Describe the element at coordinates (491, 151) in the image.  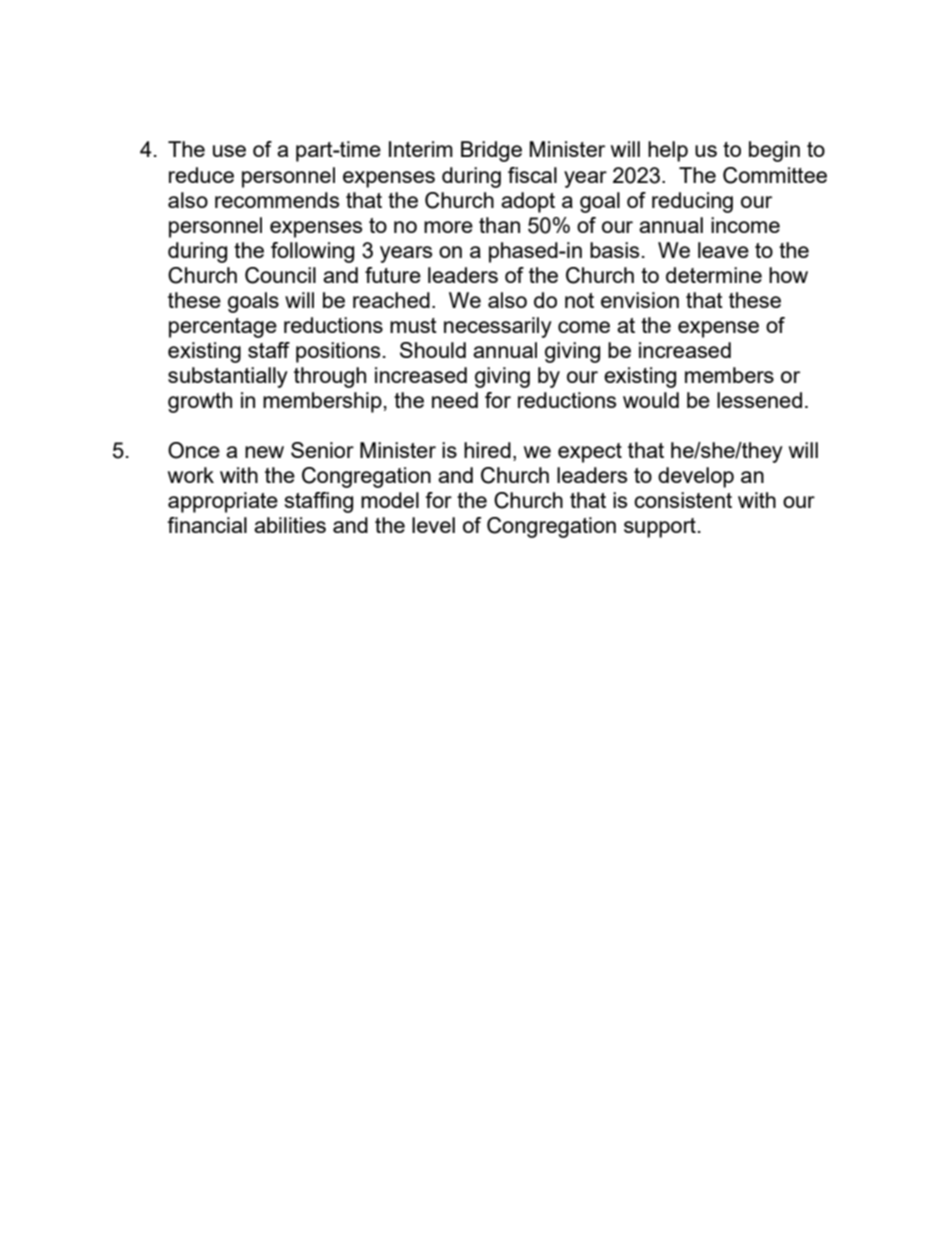
I see `Bridge` at that location.
